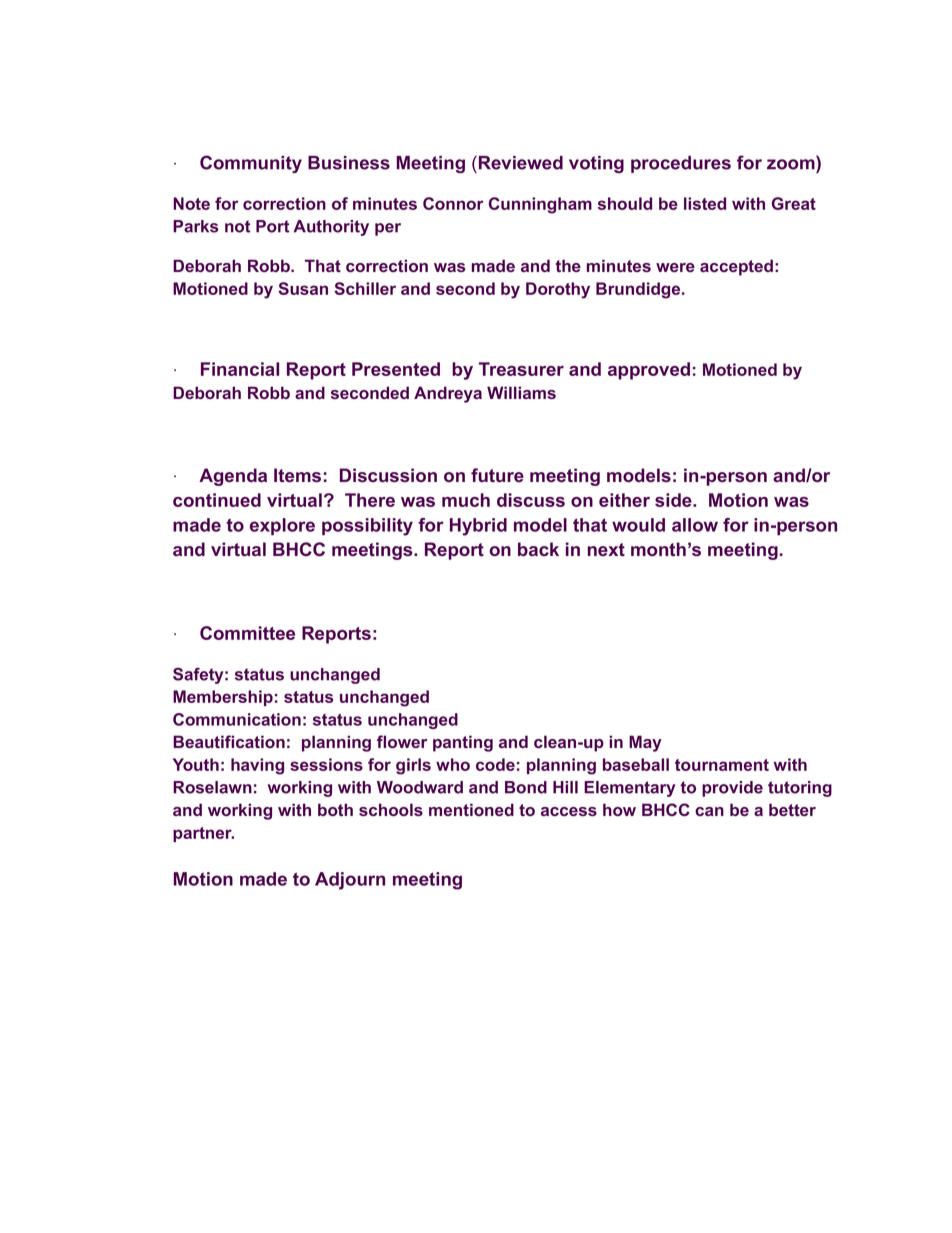  I want to click on Williams, so click(521, 392).
